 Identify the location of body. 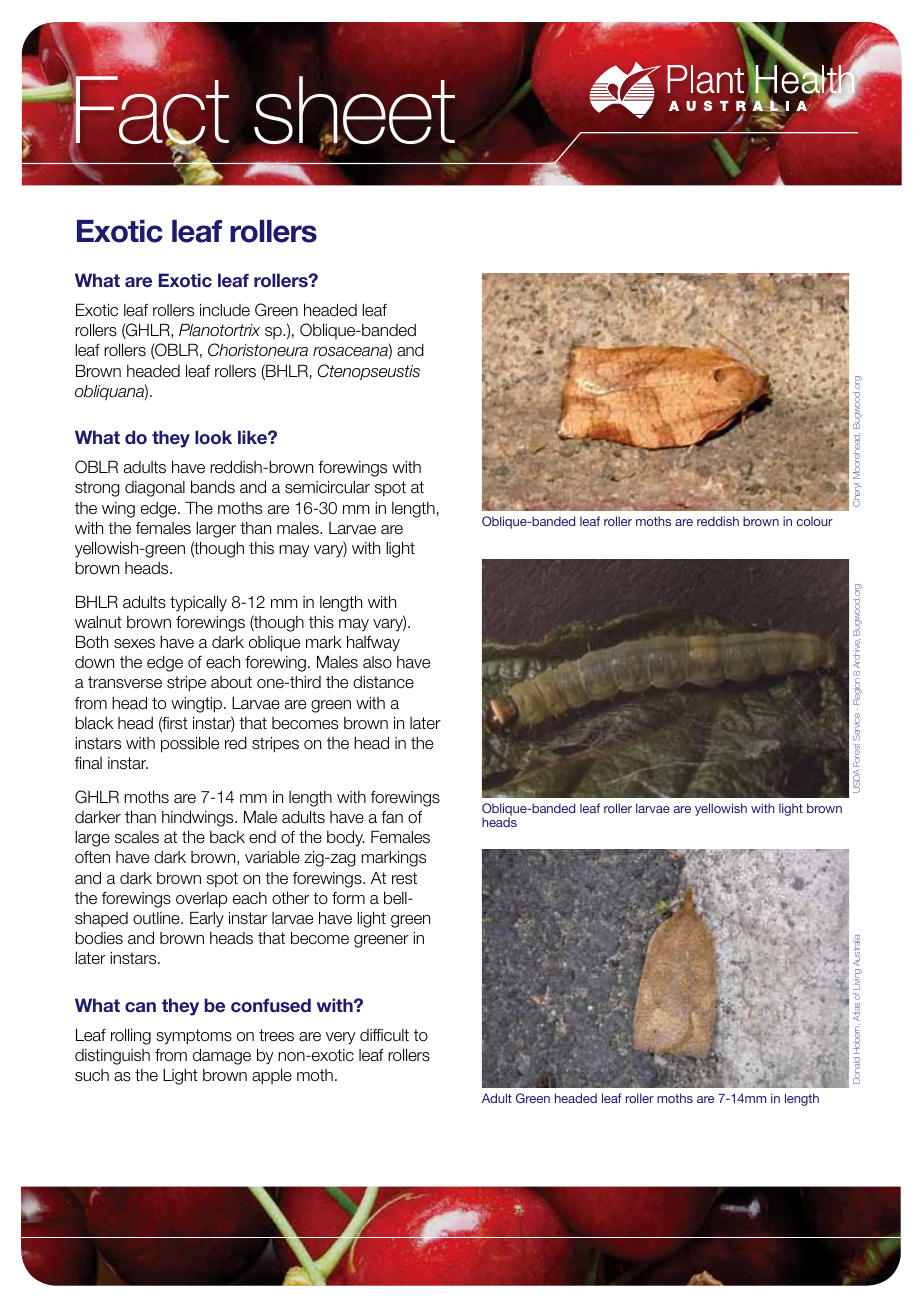
(345, 838).
